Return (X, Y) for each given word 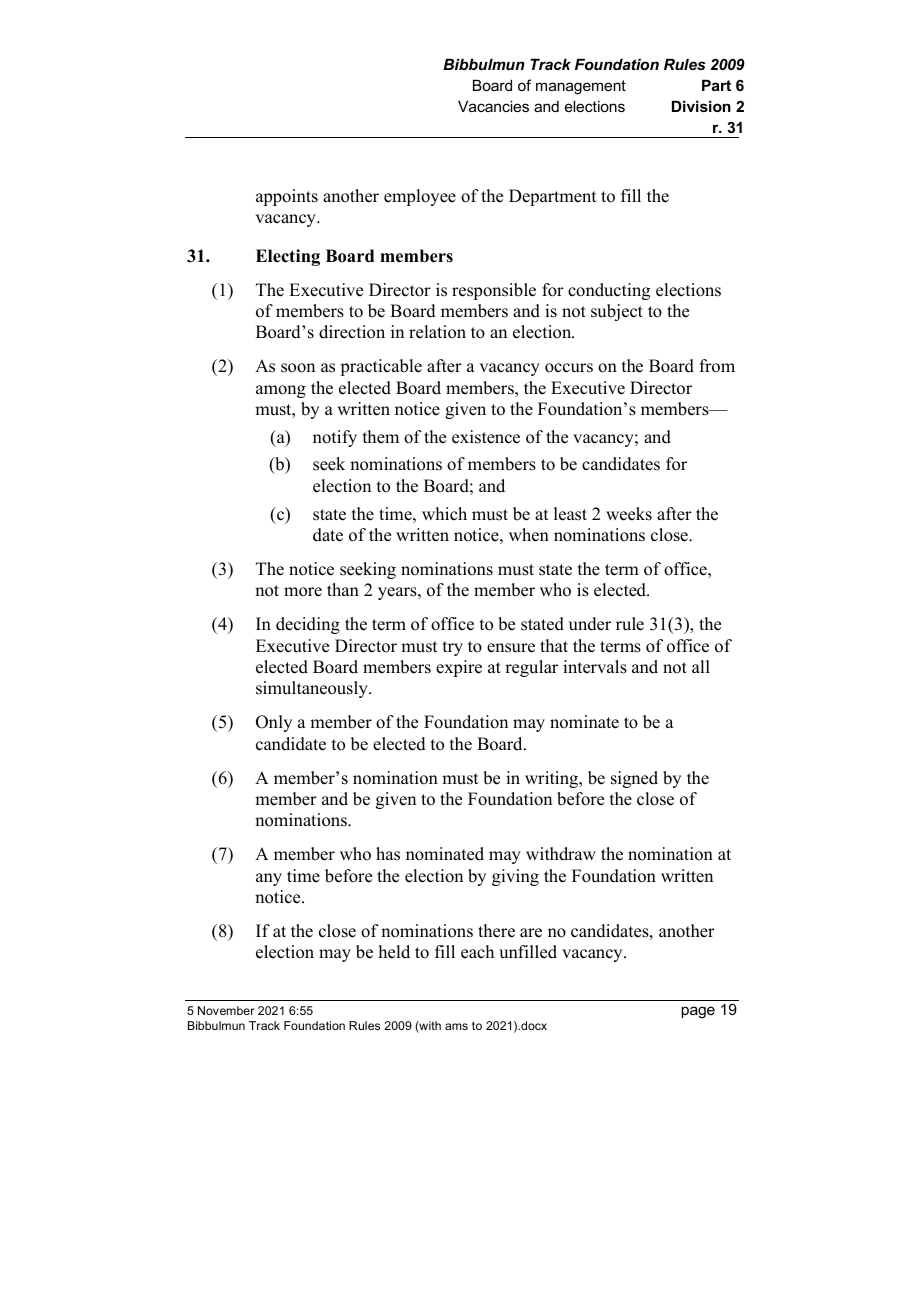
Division (701, 106)
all (701, 666)
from (717, 366)
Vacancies (493, 106)
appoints (287, 197)
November (226, 1010)
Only (274, 723)
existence (486, 437)
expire (459, 668)
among (281, 391)
